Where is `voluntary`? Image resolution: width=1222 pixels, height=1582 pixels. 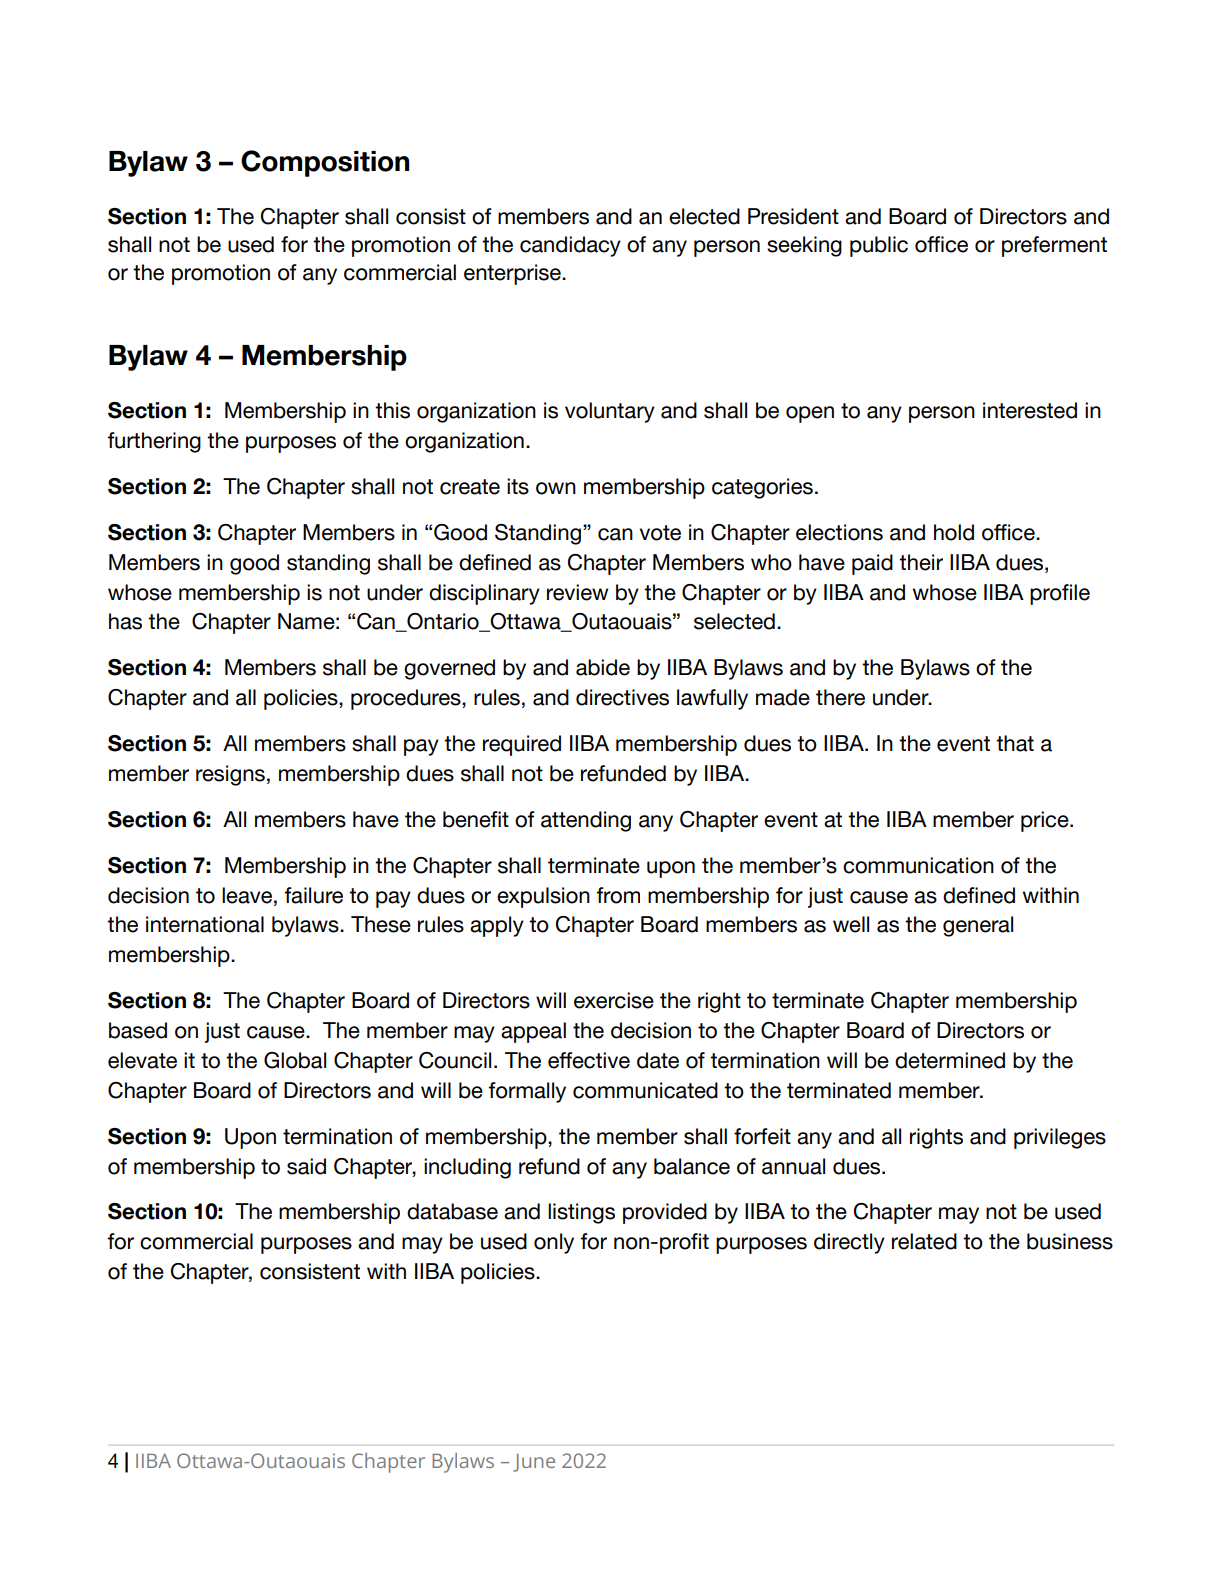 voluntary is located at coordinates (610, 412).
